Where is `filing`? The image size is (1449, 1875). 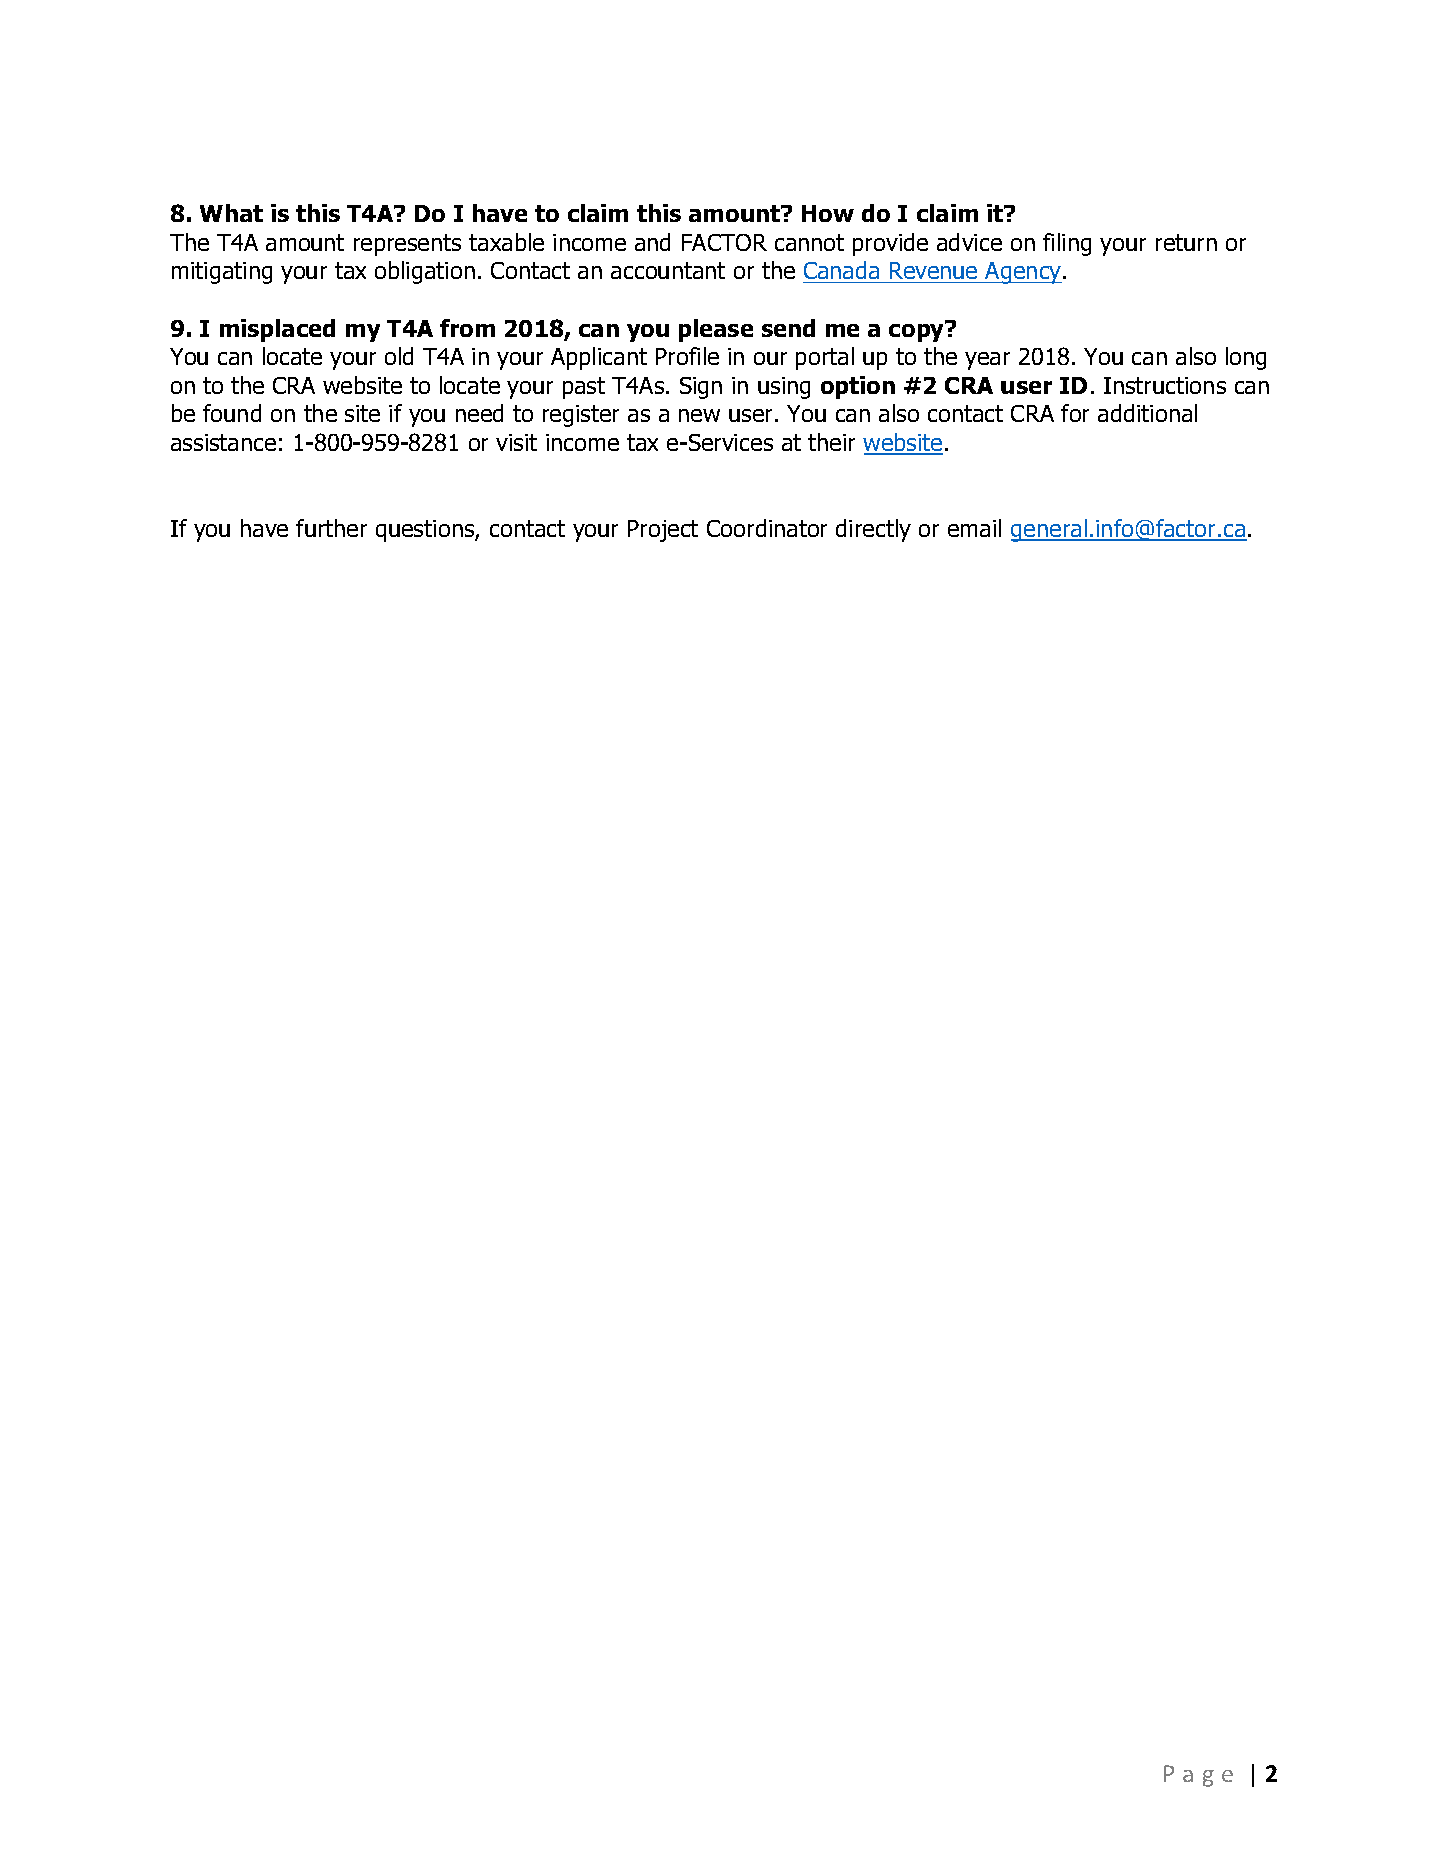 filing is located at coordinates (1067, 244).
